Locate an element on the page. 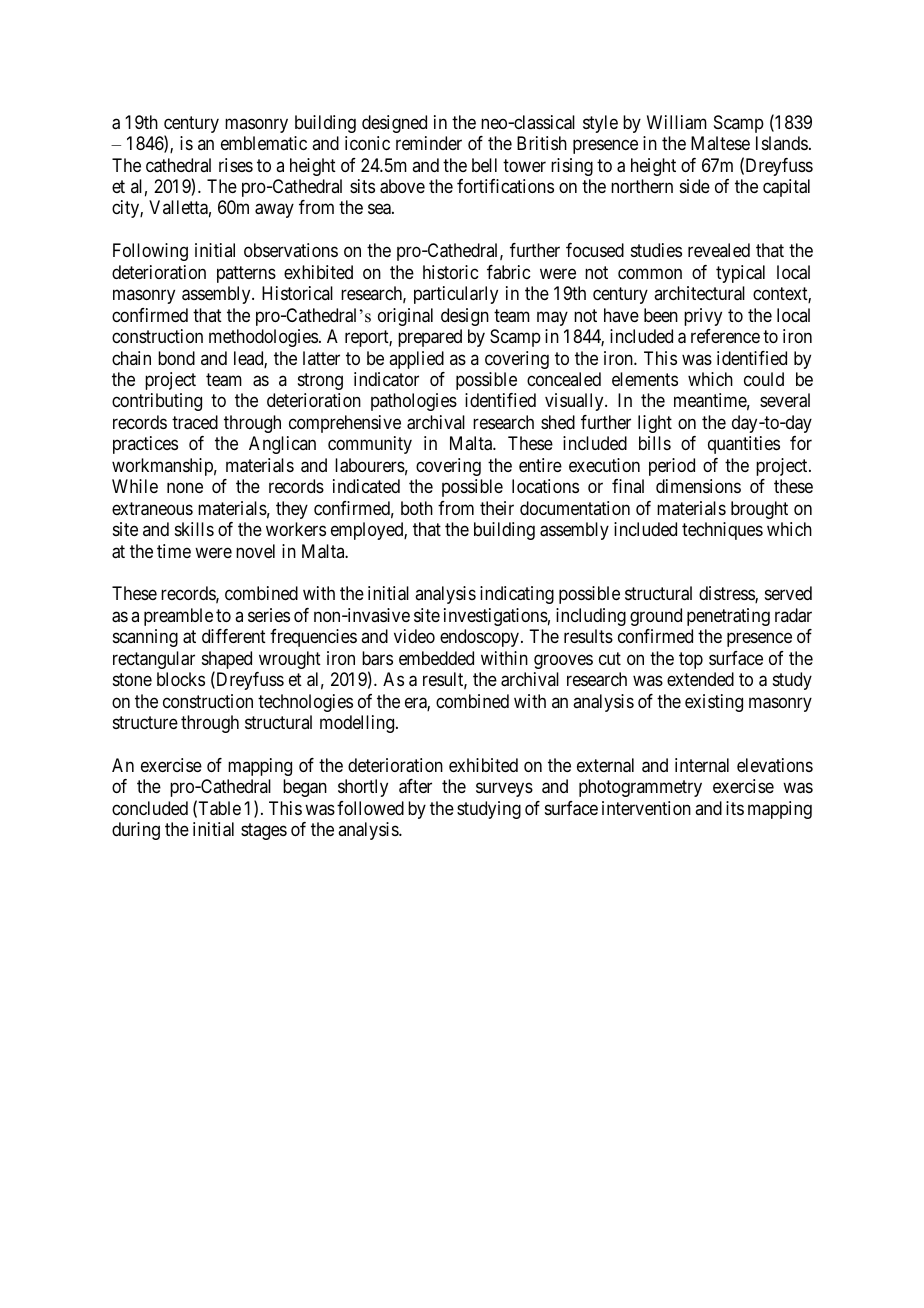 Image resolution: width=924 pixels, height=1308 pixels. none is located at coordinates (185, 488).
